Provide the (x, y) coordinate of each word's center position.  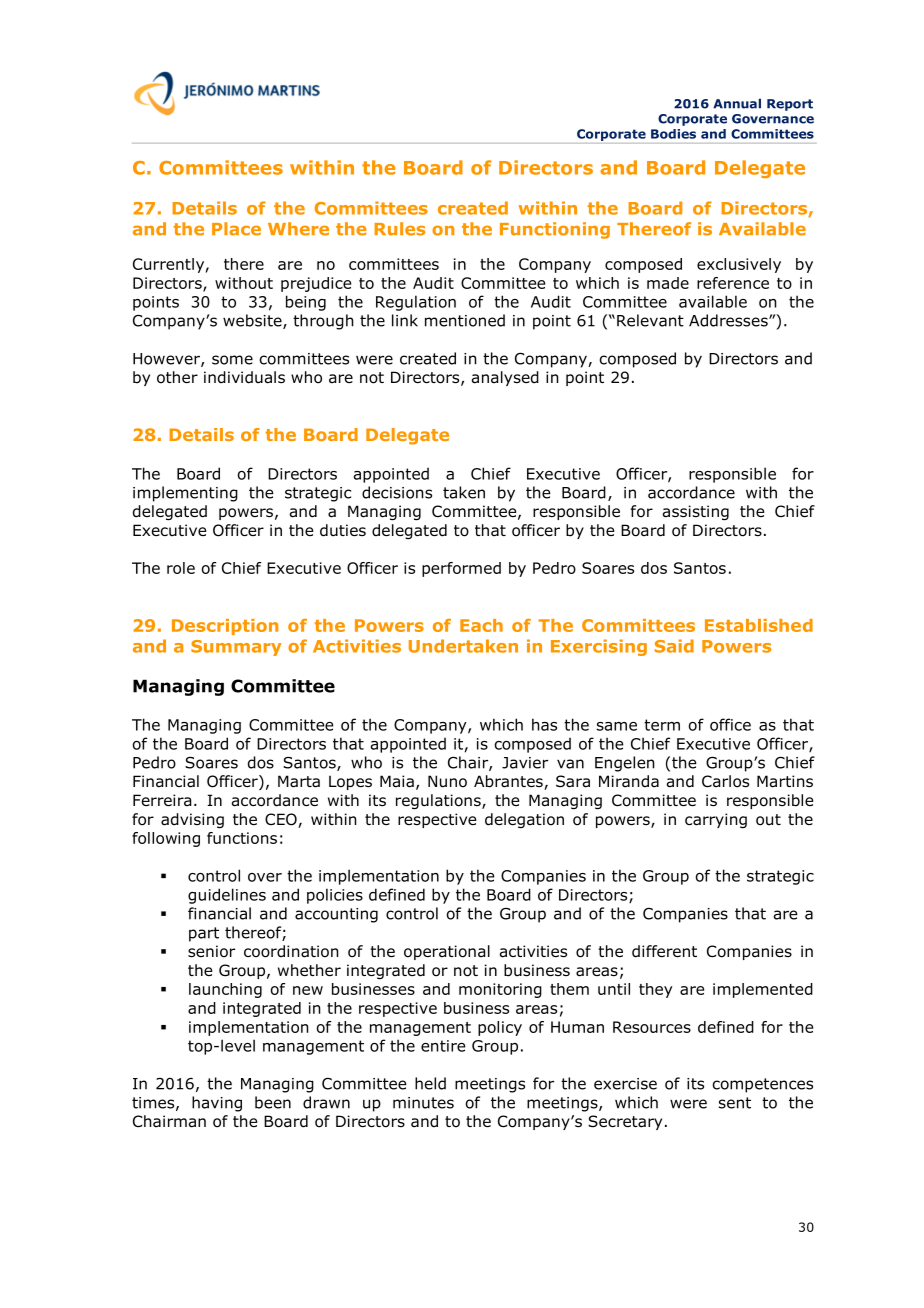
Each (481, 625)
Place (236, 229)
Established (759, 625)
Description (225, 627)
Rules (399, 229)
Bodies (673, 134)
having (217, 1104)
